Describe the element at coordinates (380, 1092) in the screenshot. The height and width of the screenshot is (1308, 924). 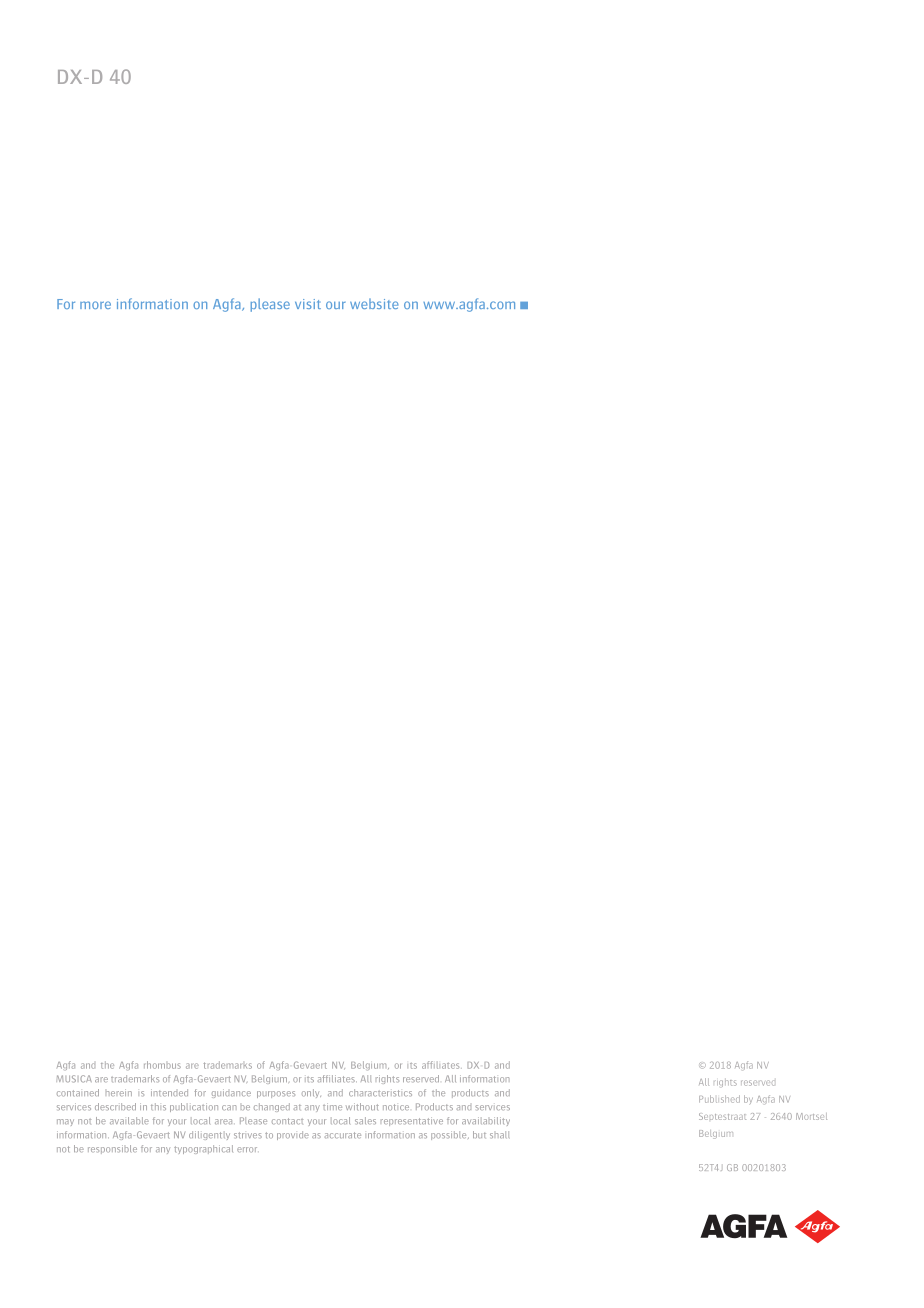
I see `characteristics` at that location.
